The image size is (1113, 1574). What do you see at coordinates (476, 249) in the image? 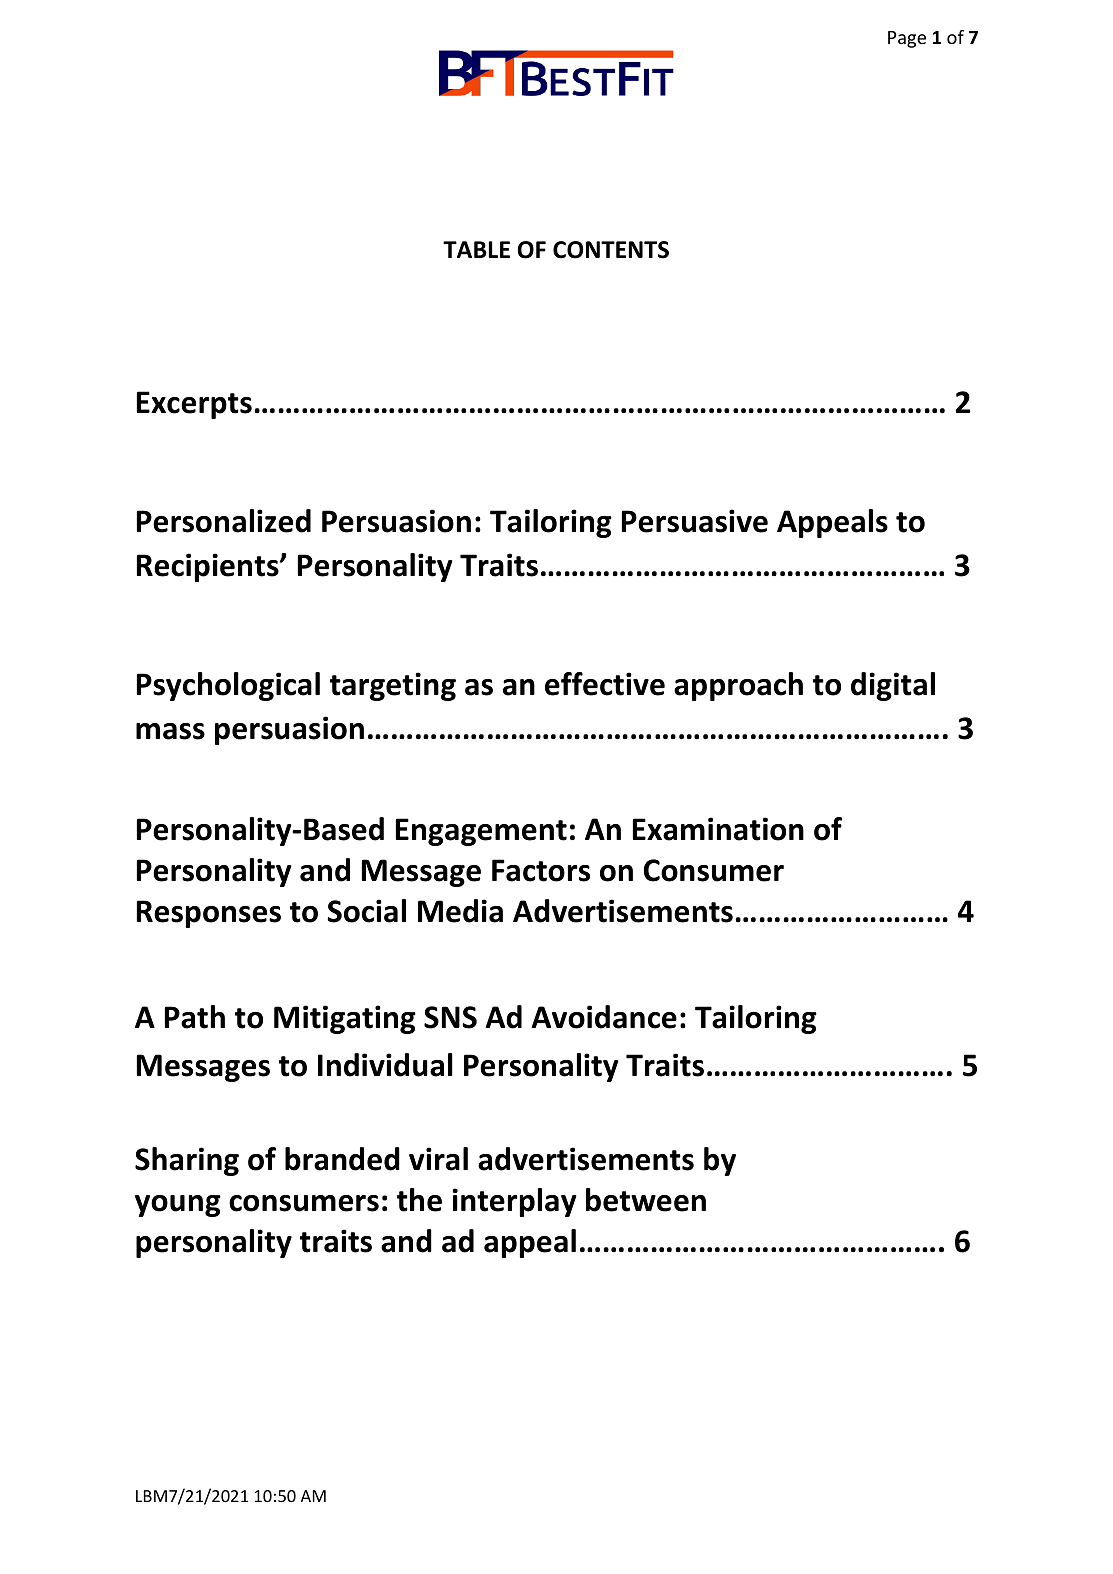
I see `TABLE` at bounding box center [476, 249].
